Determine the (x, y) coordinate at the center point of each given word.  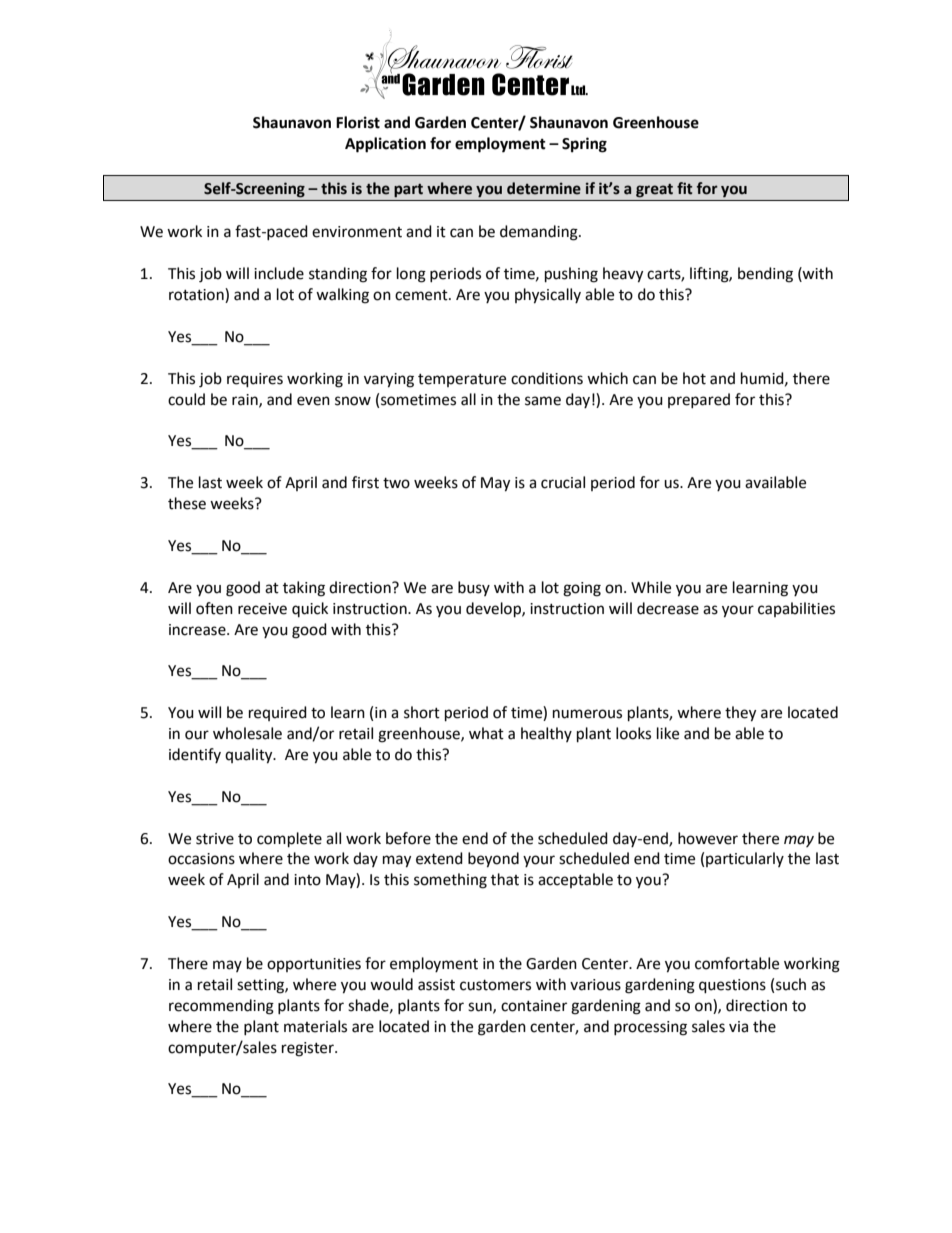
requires (255, 380)
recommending (221, 1007)
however (708, 838)
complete (289, 840)
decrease (668, 608)
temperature (462, 380)
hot (694, 378)
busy (474, 588)
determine (544, 188)
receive (262, 609)
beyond (493, 860)
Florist (358, 122)
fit (685, 188)
